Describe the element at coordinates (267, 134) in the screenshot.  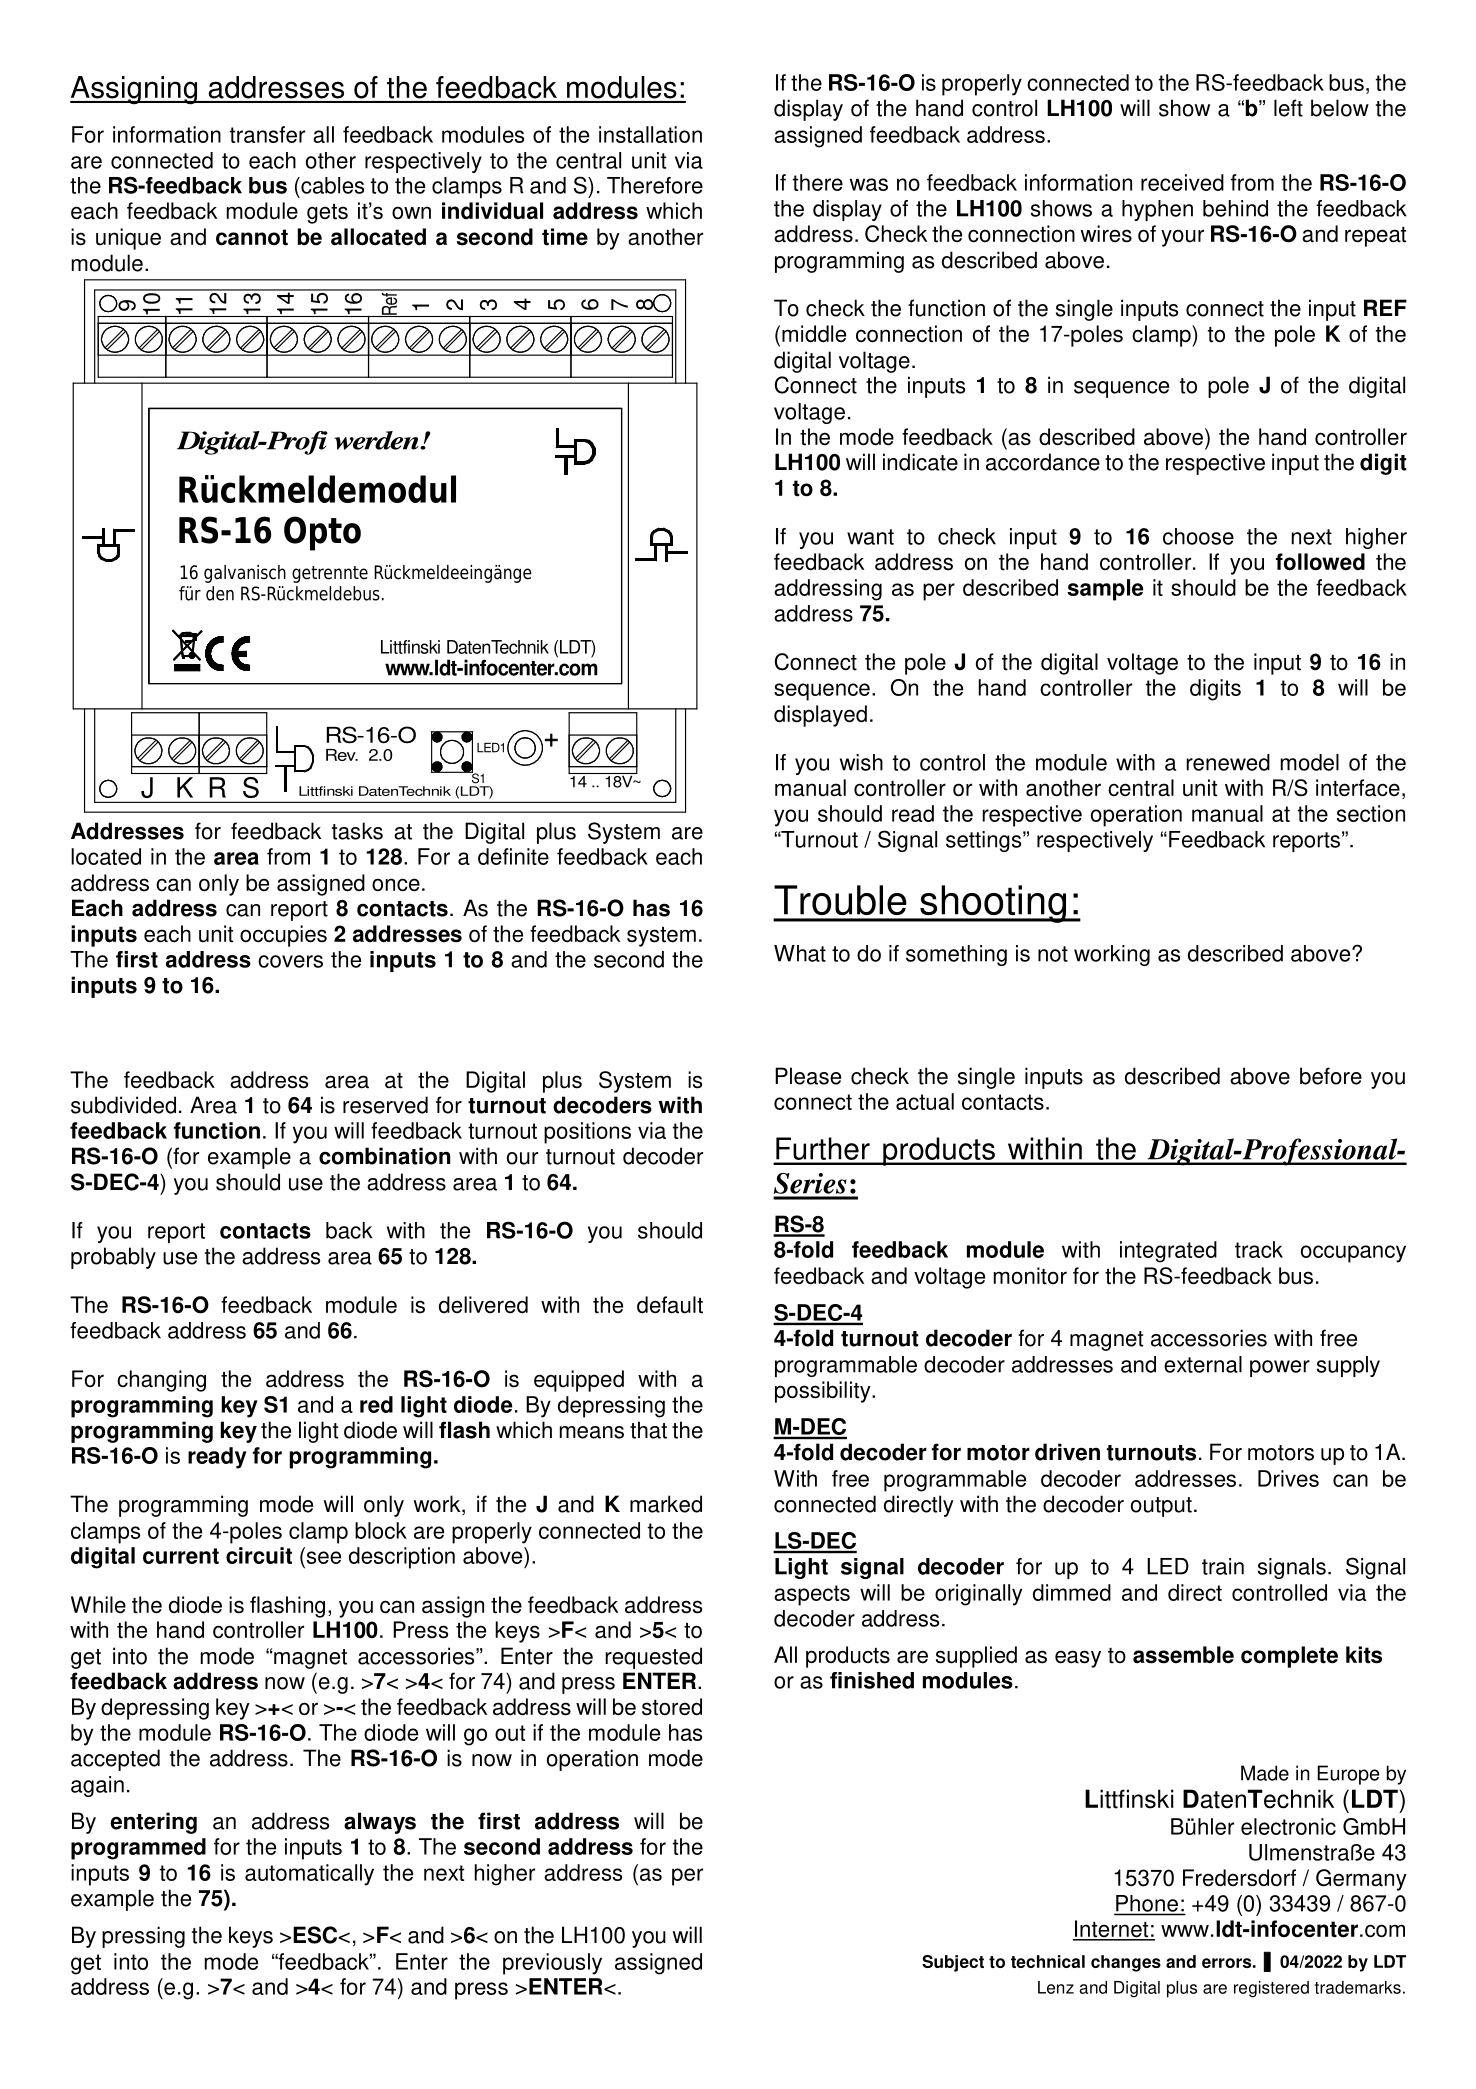
I see `transfer` at that location.
